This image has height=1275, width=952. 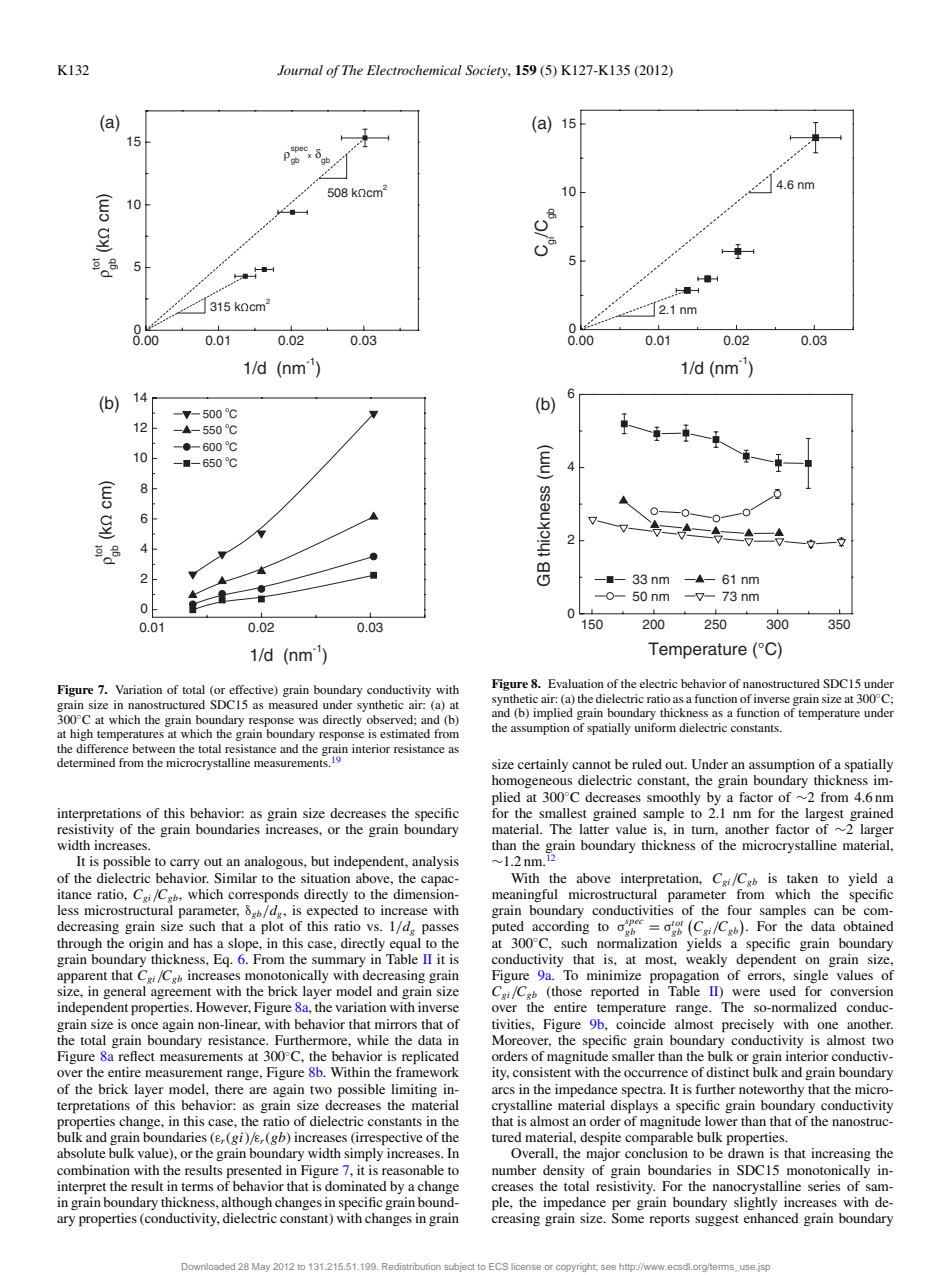 I want to click on subject, so click(x=459, y=1267).
